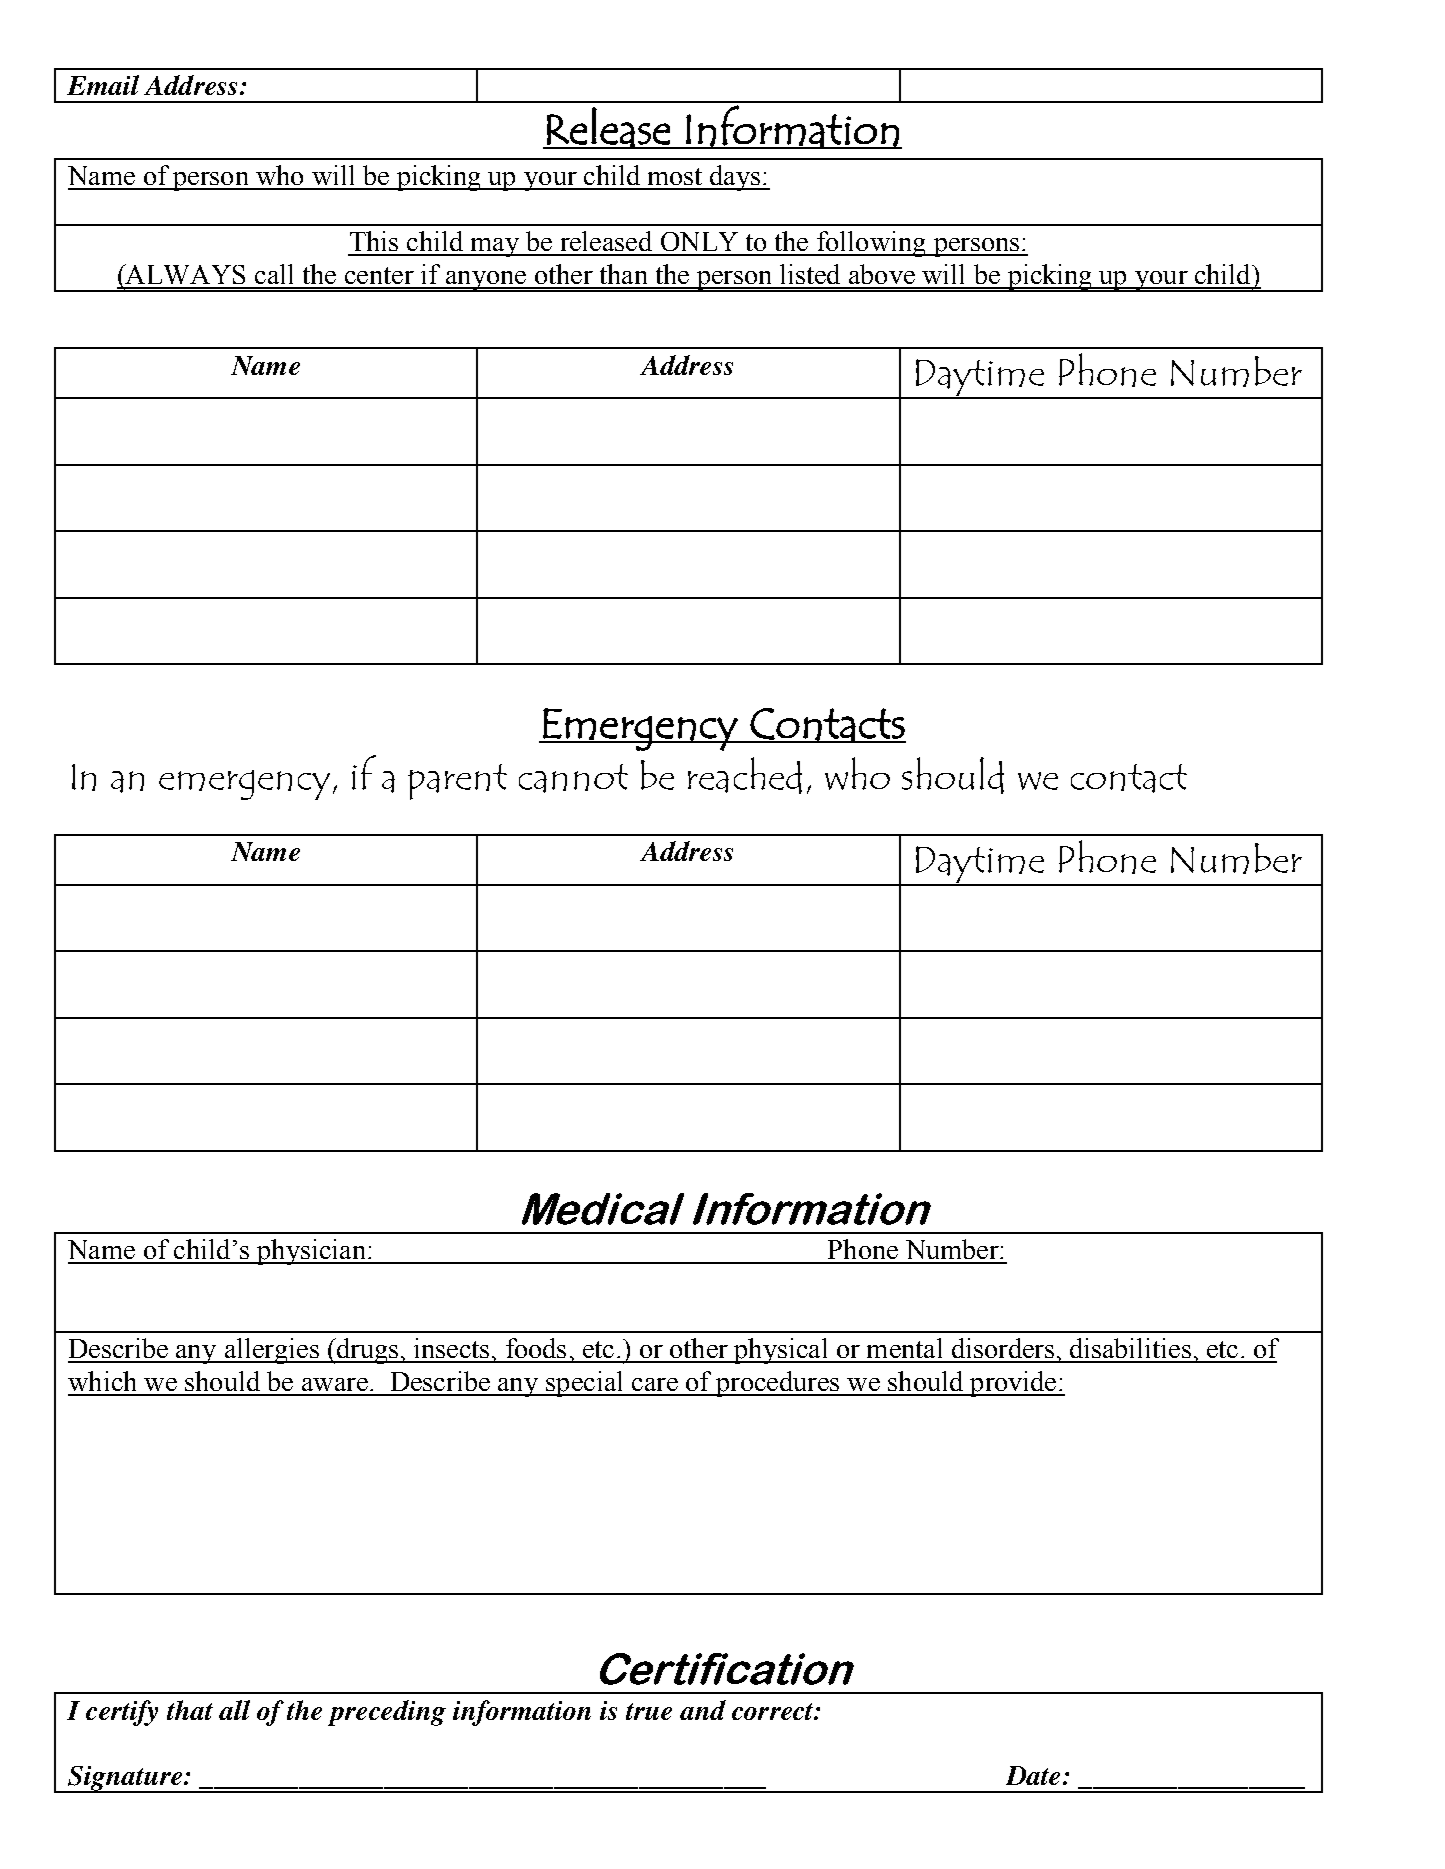 This screenshot has height=1869, width=1445. I want to click on reached, so click(745, 775).
